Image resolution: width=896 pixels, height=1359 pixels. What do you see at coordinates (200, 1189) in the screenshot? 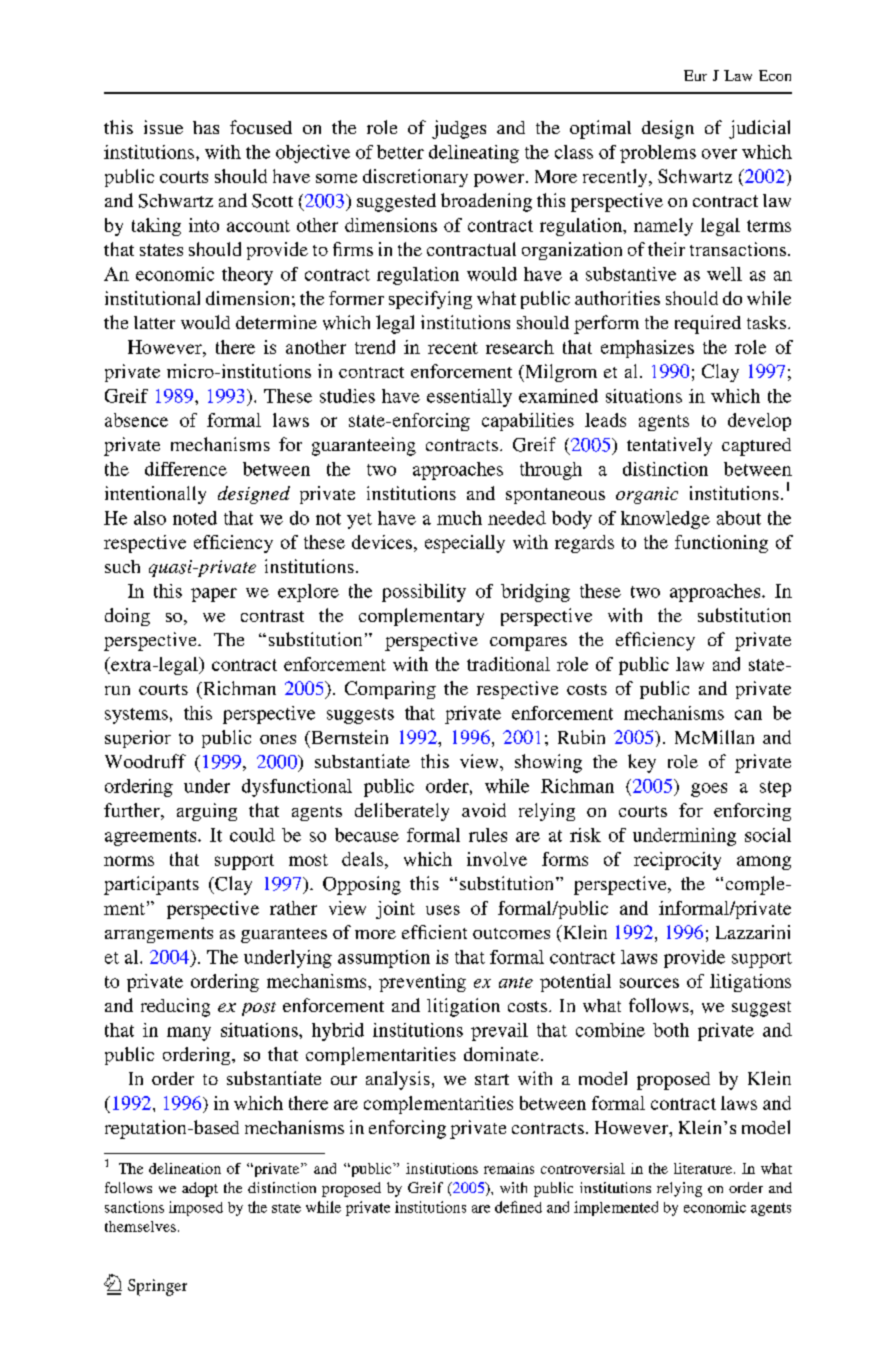
I see `adopt` at bounding box center [200, 1189].
